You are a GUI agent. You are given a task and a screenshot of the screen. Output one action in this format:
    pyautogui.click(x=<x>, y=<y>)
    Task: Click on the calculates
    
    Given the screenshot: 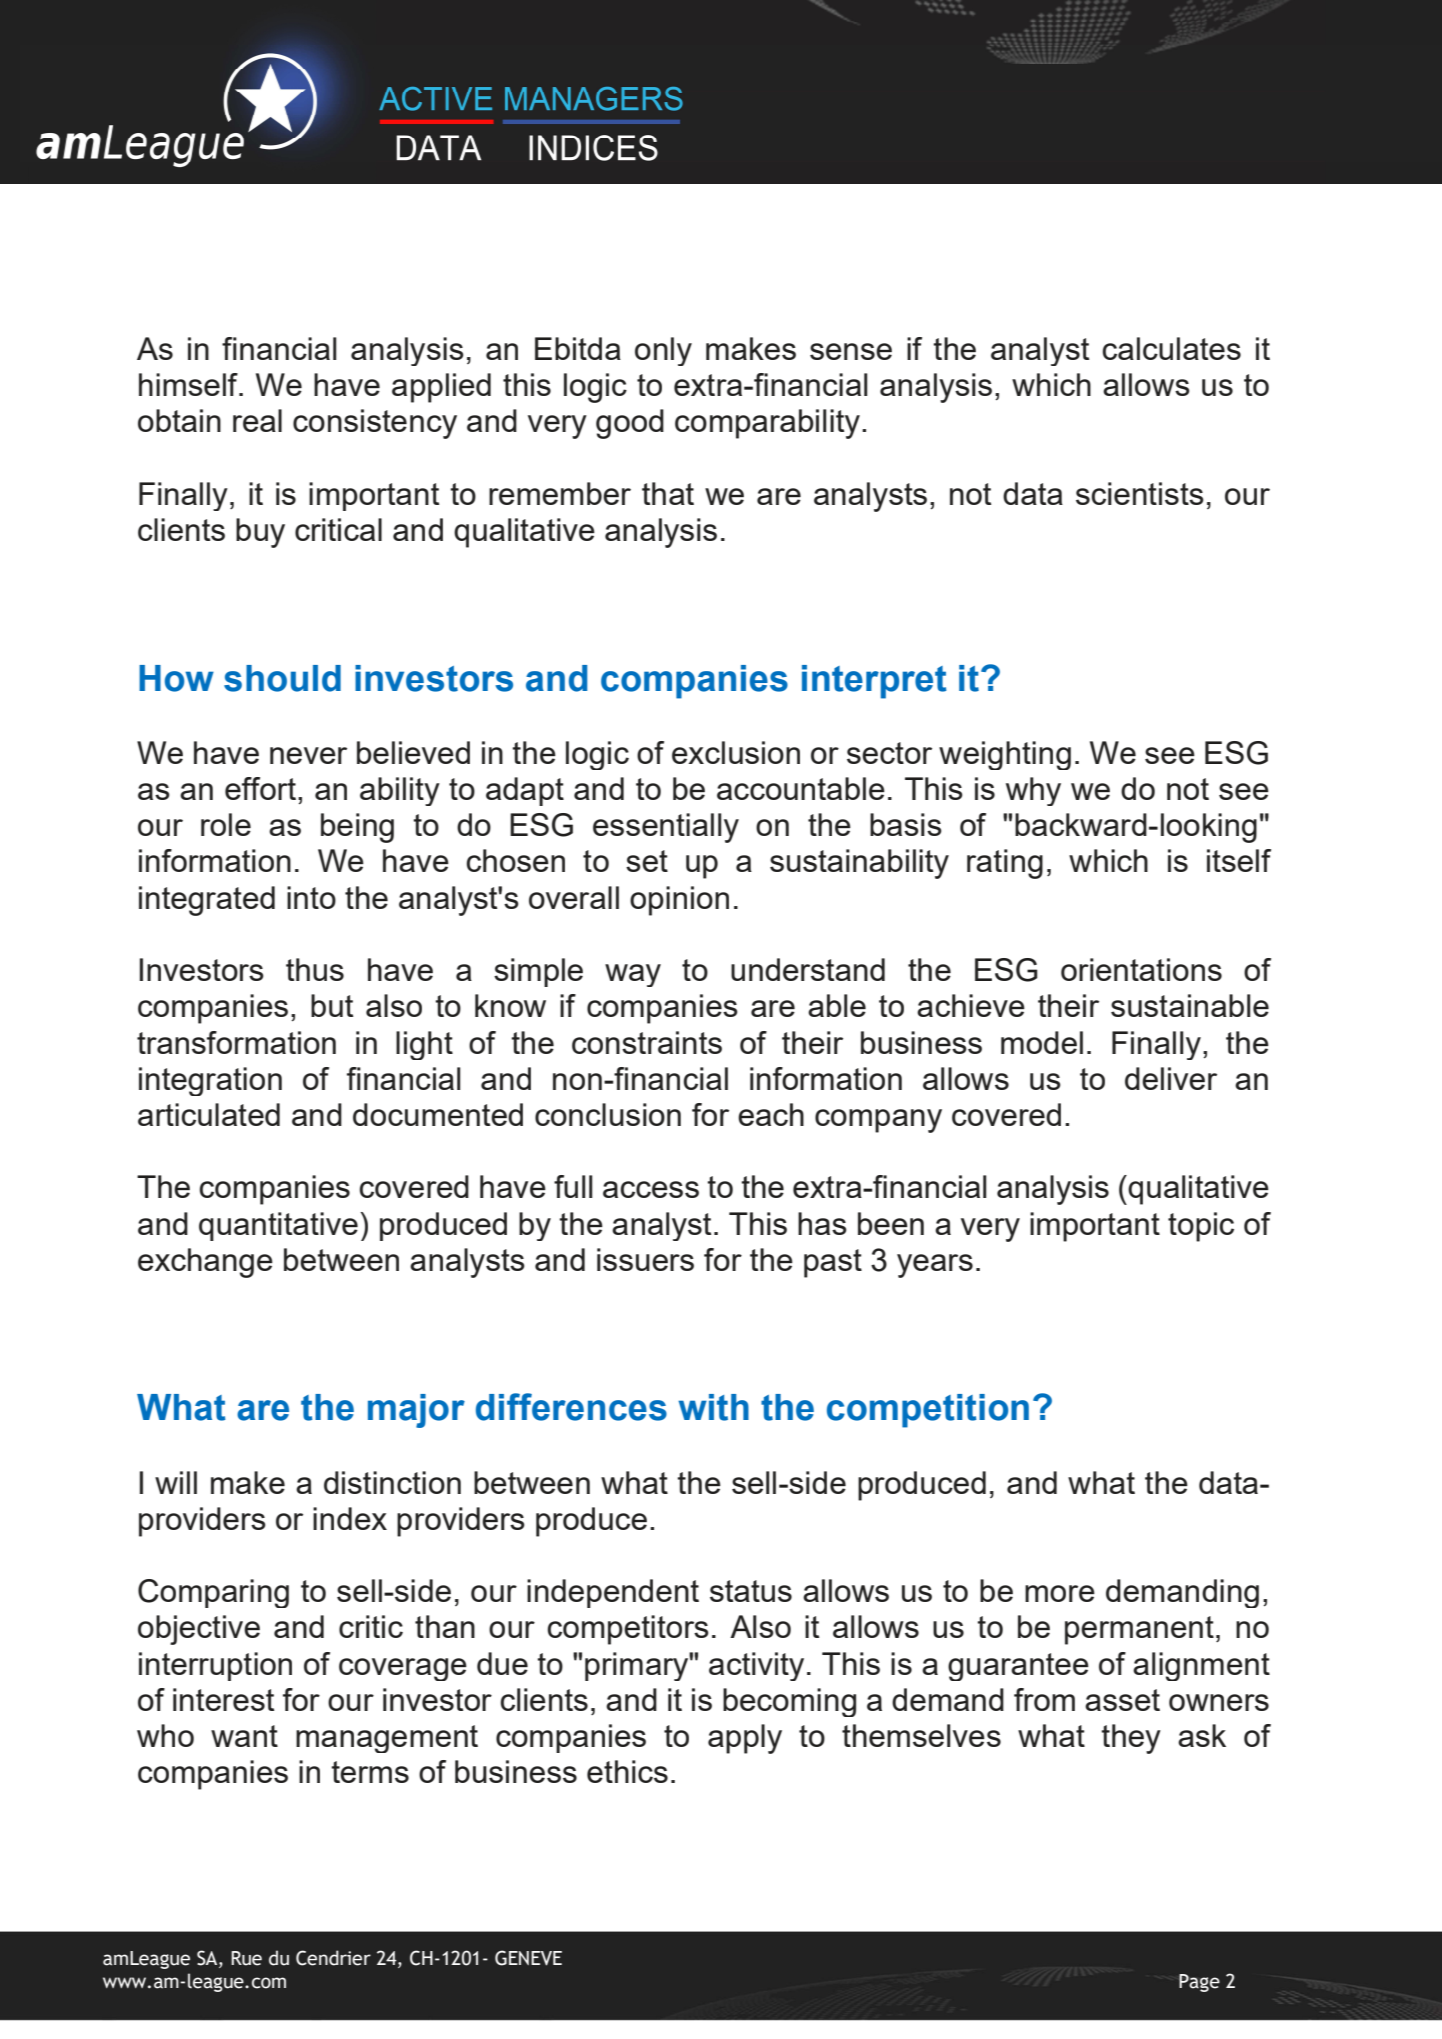 What is the action you would take?
    pyautogui.click(x=1171, y=348)
